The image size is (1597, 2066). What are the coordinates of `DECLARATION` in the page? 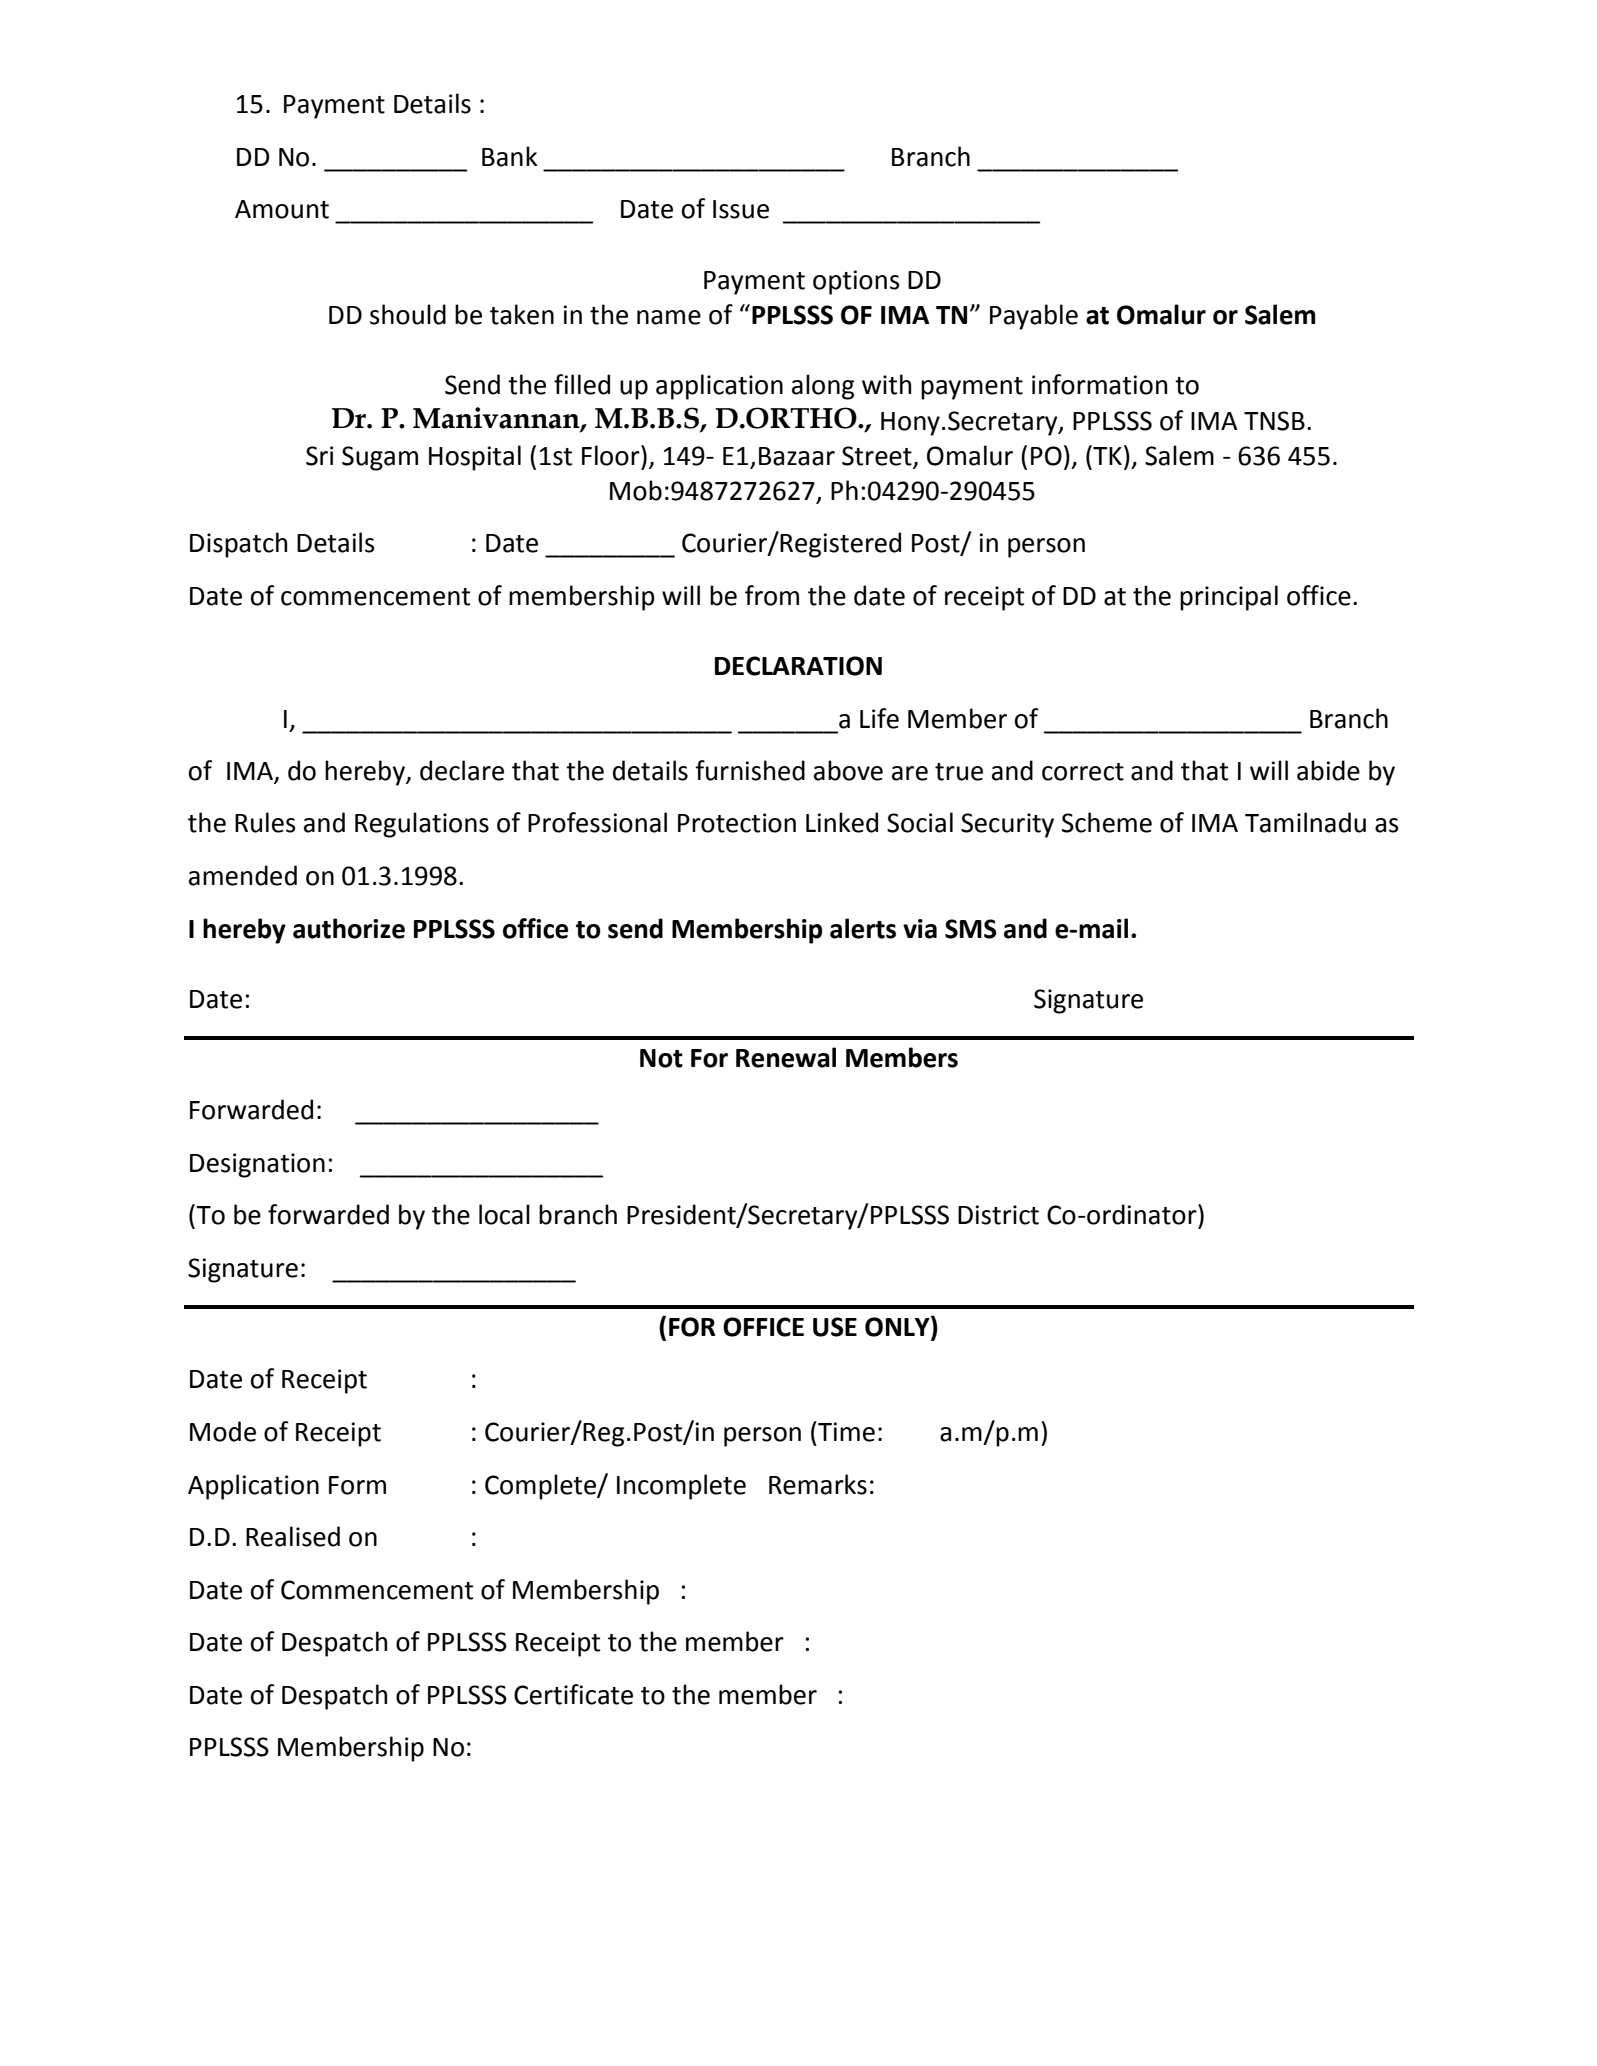 It's located at (798, 666).
